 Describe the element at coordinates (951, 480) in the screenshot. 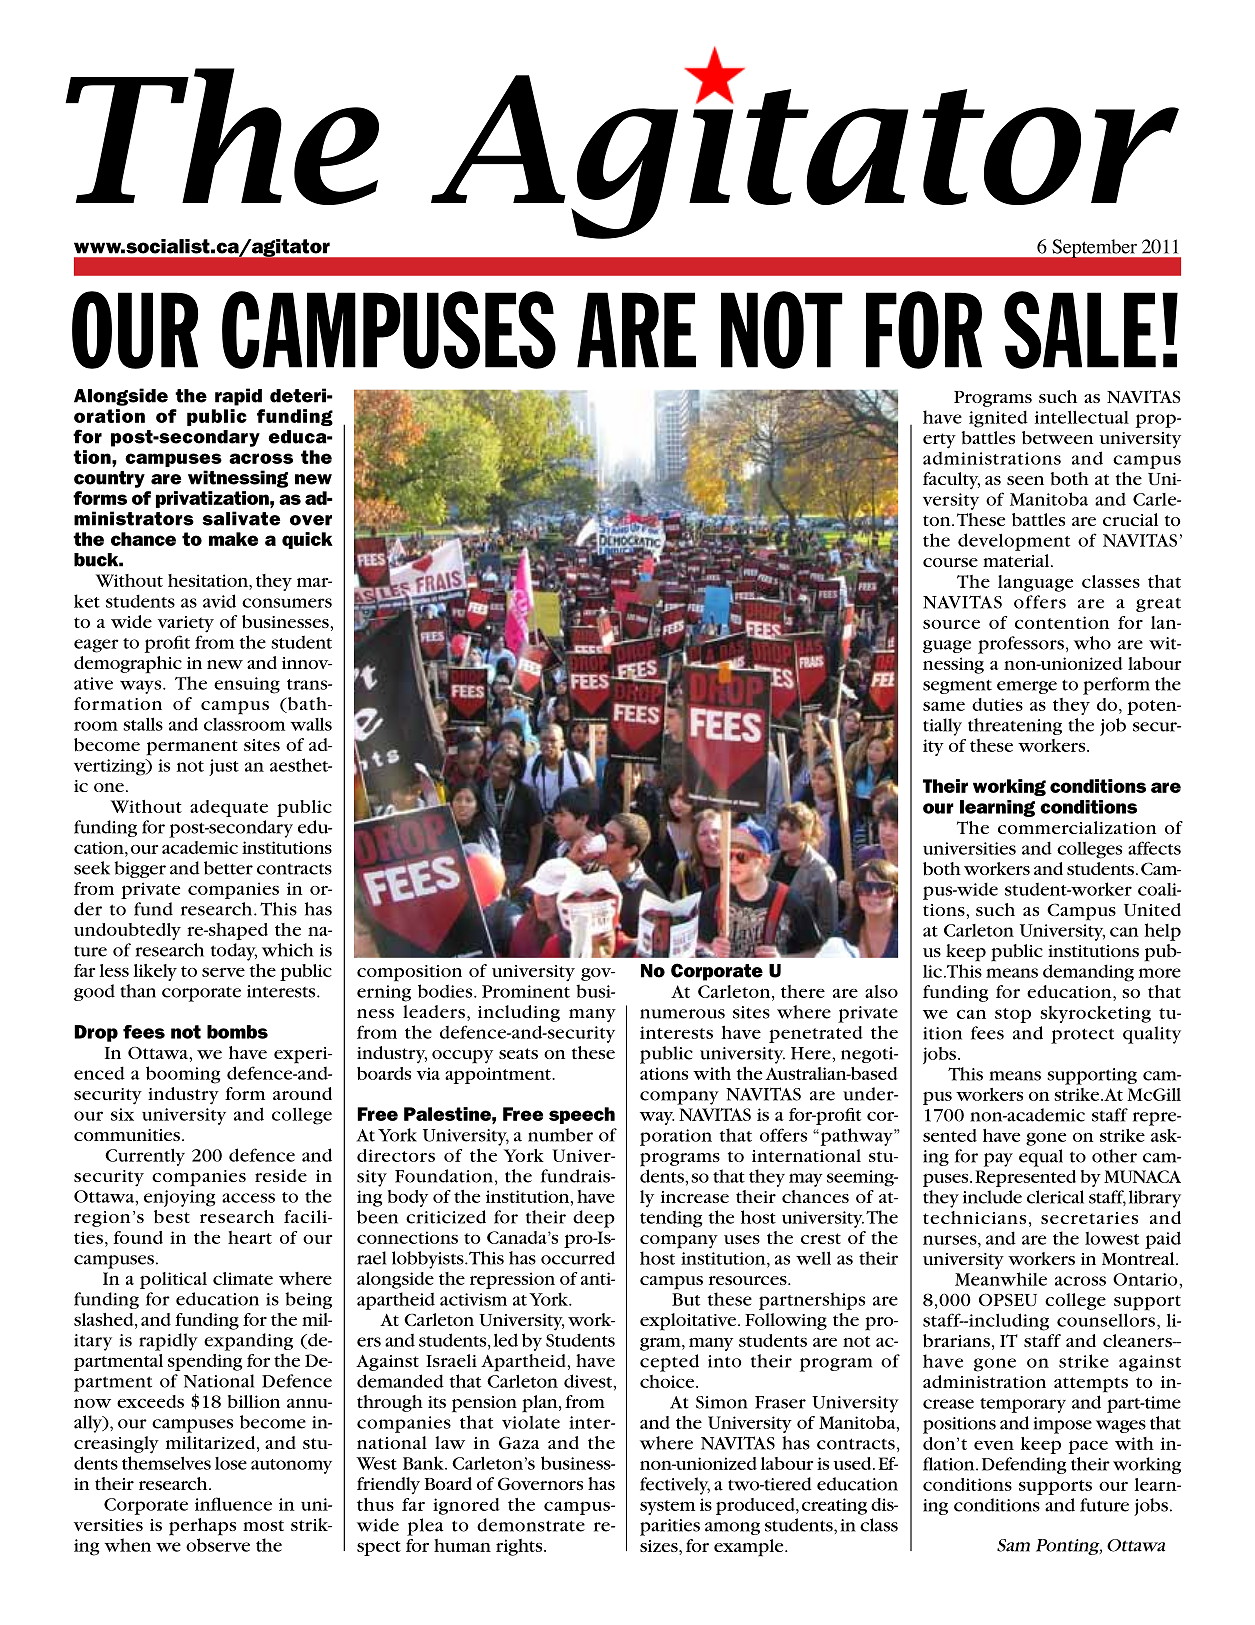

I see `faculty` at that location.
